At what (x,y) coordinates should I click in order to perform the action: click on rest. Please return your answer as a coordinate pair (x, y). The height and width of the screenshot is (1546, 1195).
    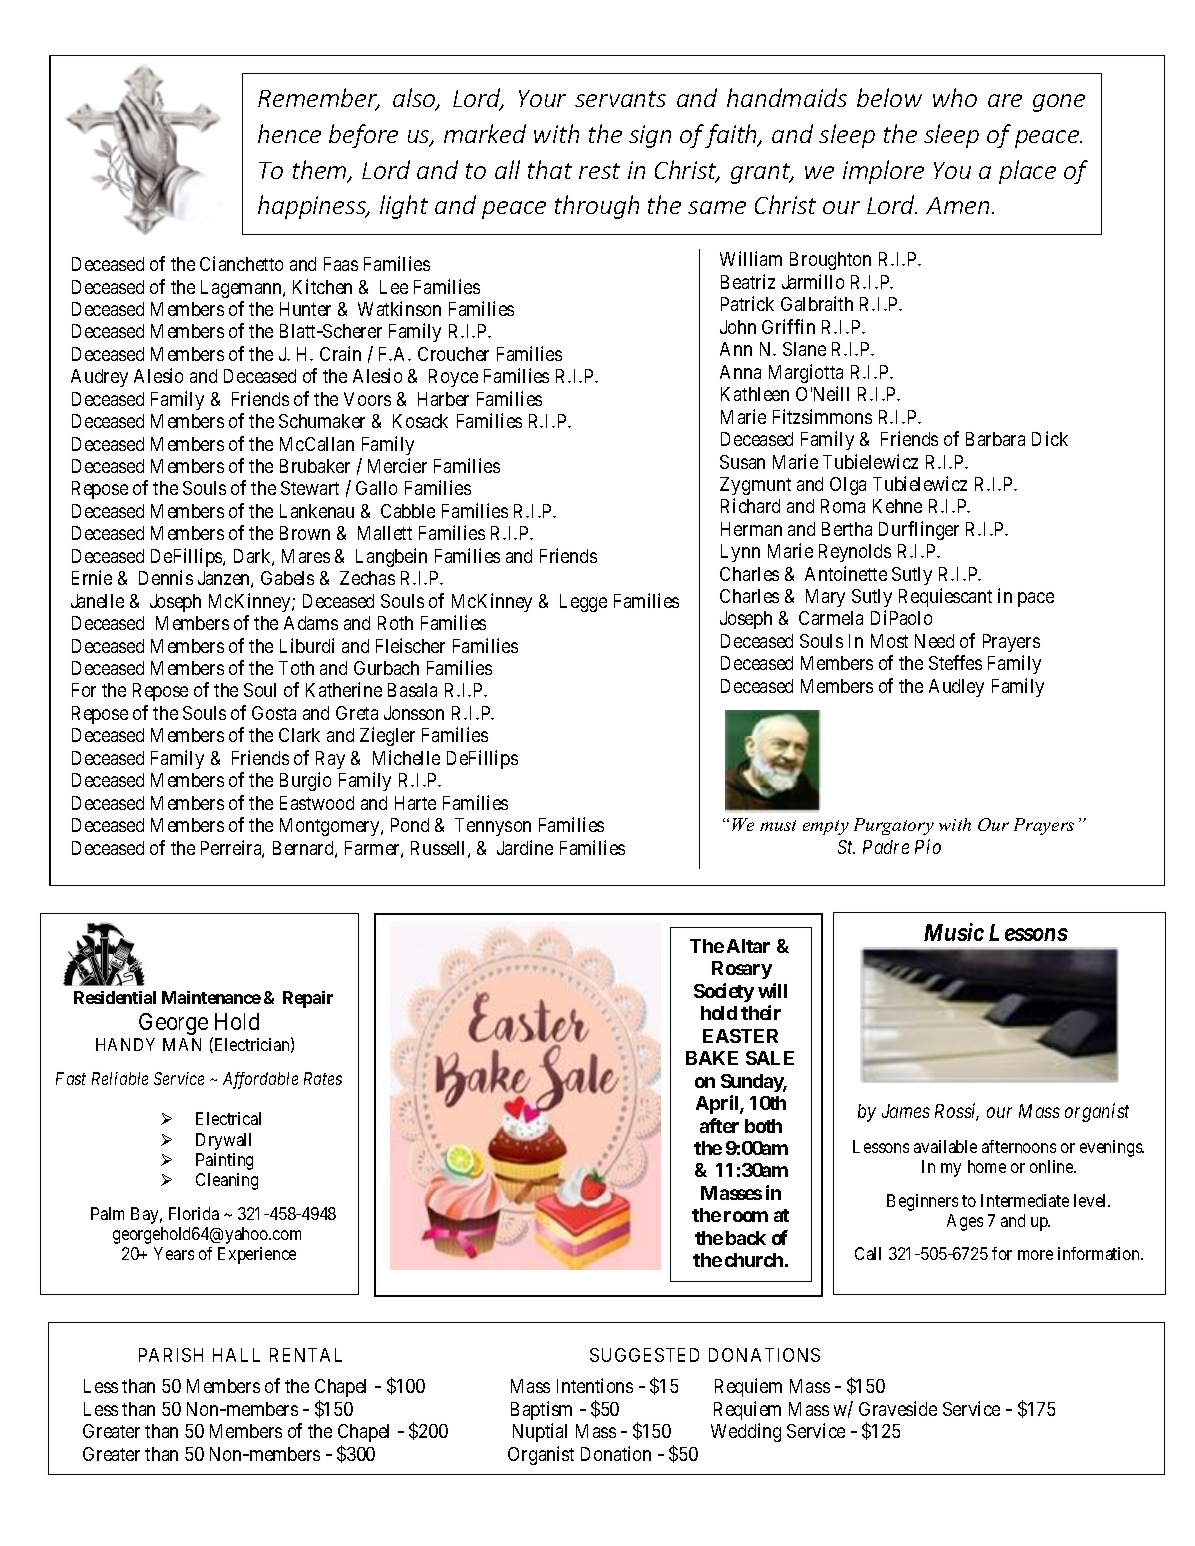
    Looking at the image, I should click on (599, 171).
